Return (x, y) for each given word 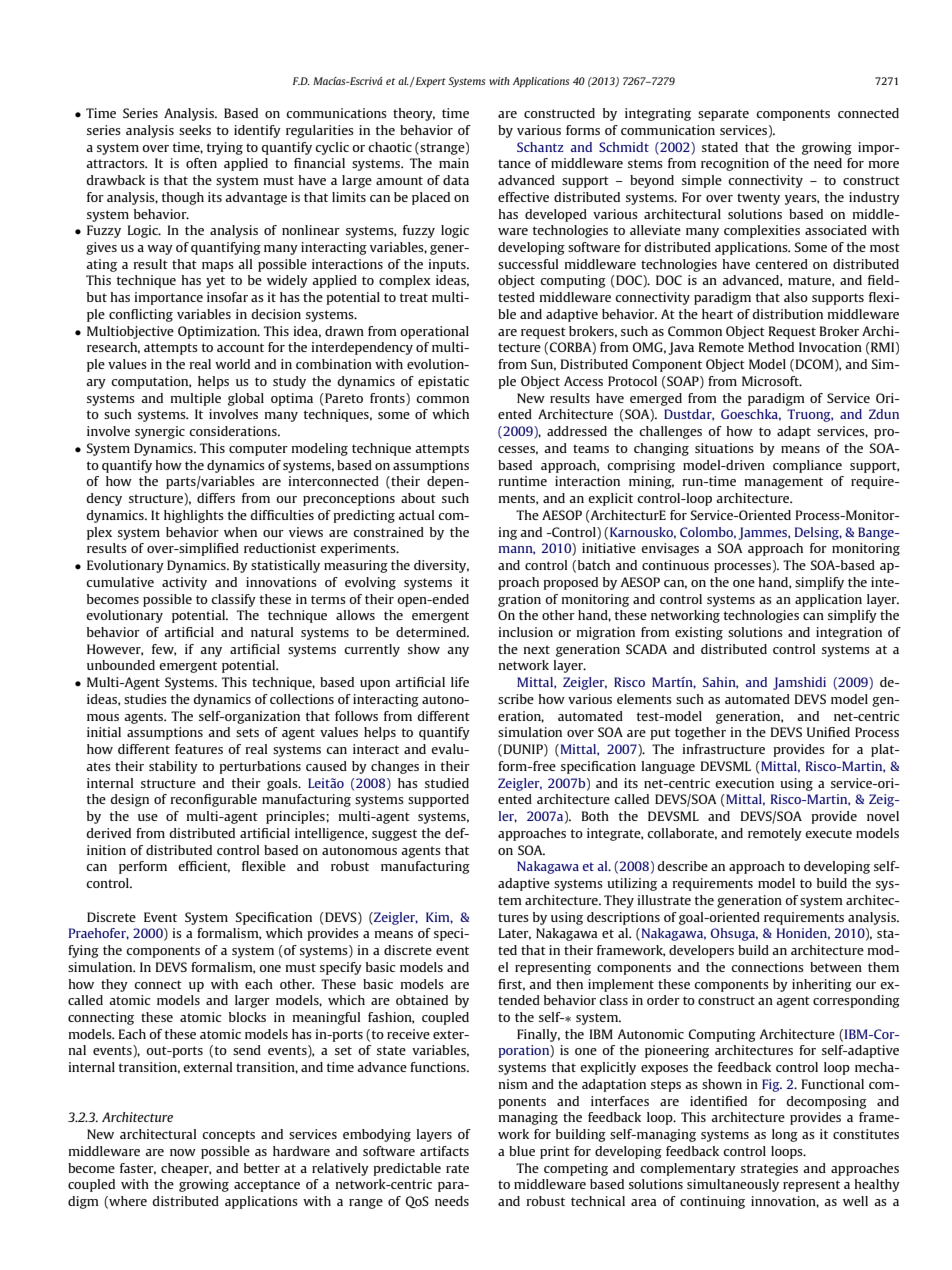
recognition (735, 164)
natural (272, 632)
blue (522, 1151)
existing (699, 633)
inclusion (525, 632)
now (183, 1152)
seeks (195, 130)
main (454, 163)
